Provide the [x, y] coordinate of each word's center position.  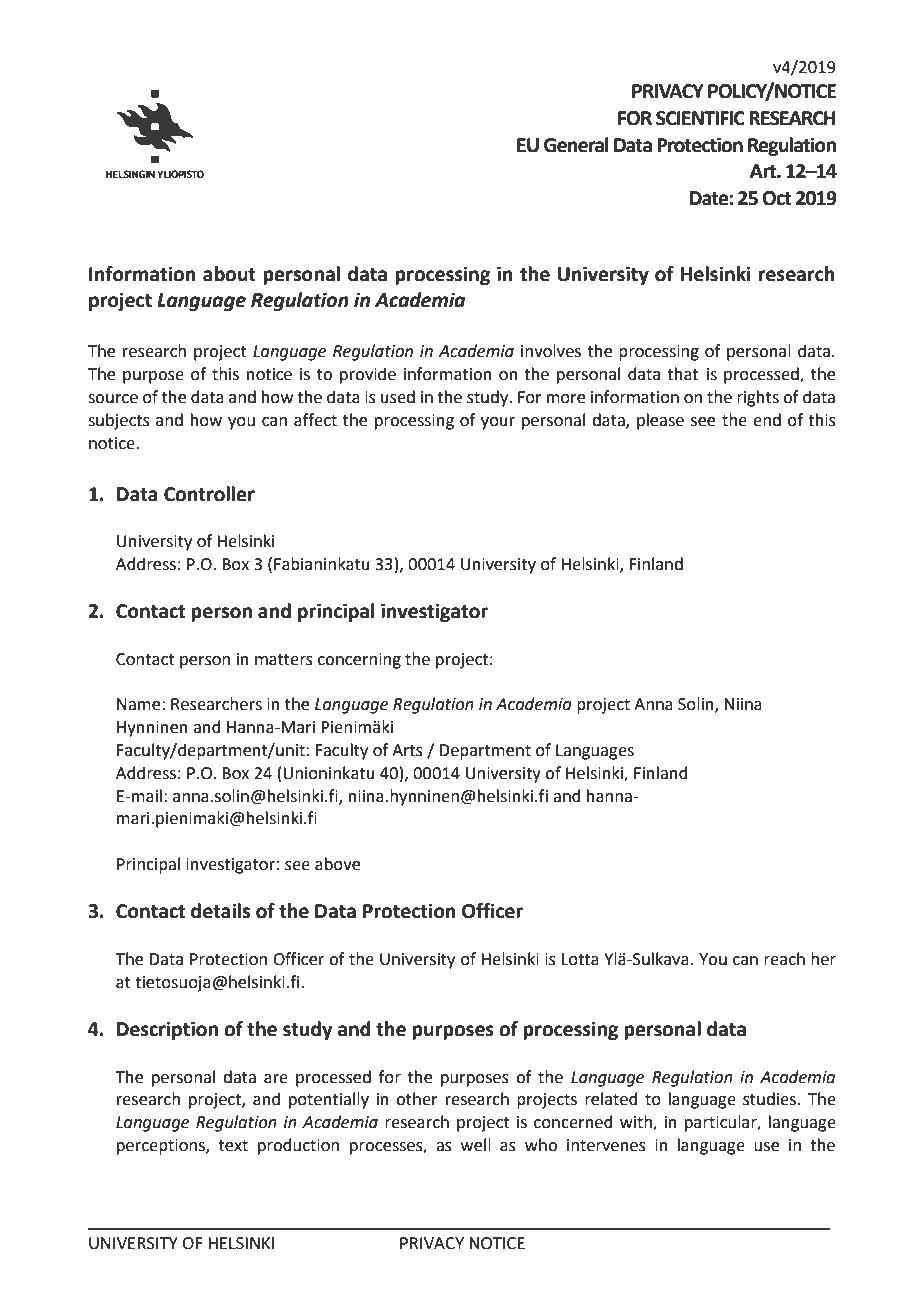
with [637, 1123]
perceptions [162, 1147]
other [417, 1099]
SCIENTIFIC [700, 118]
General [576, 145]
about [229, 274]
